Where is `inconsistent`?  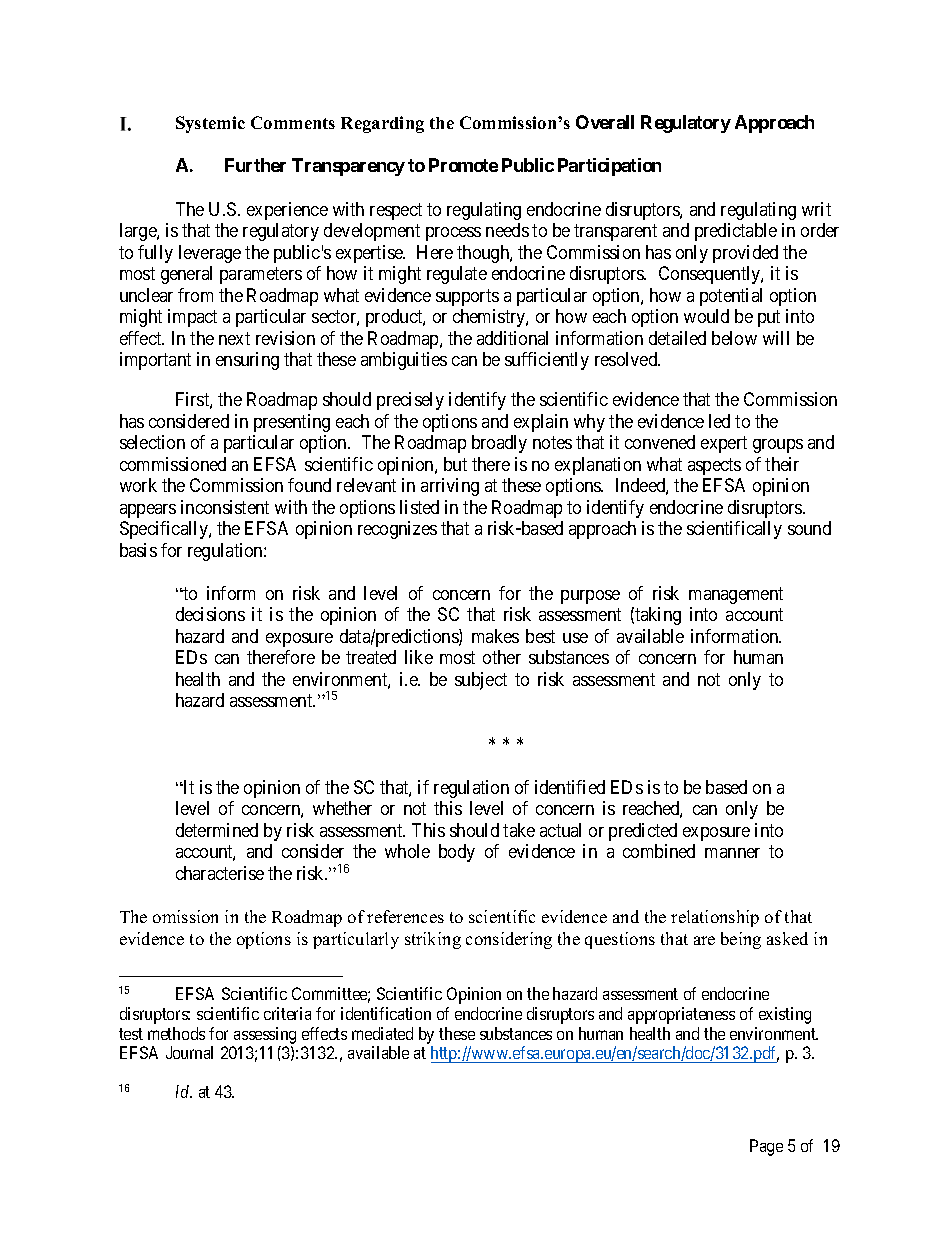
inconsistent is located at coordinates (225, 507).
